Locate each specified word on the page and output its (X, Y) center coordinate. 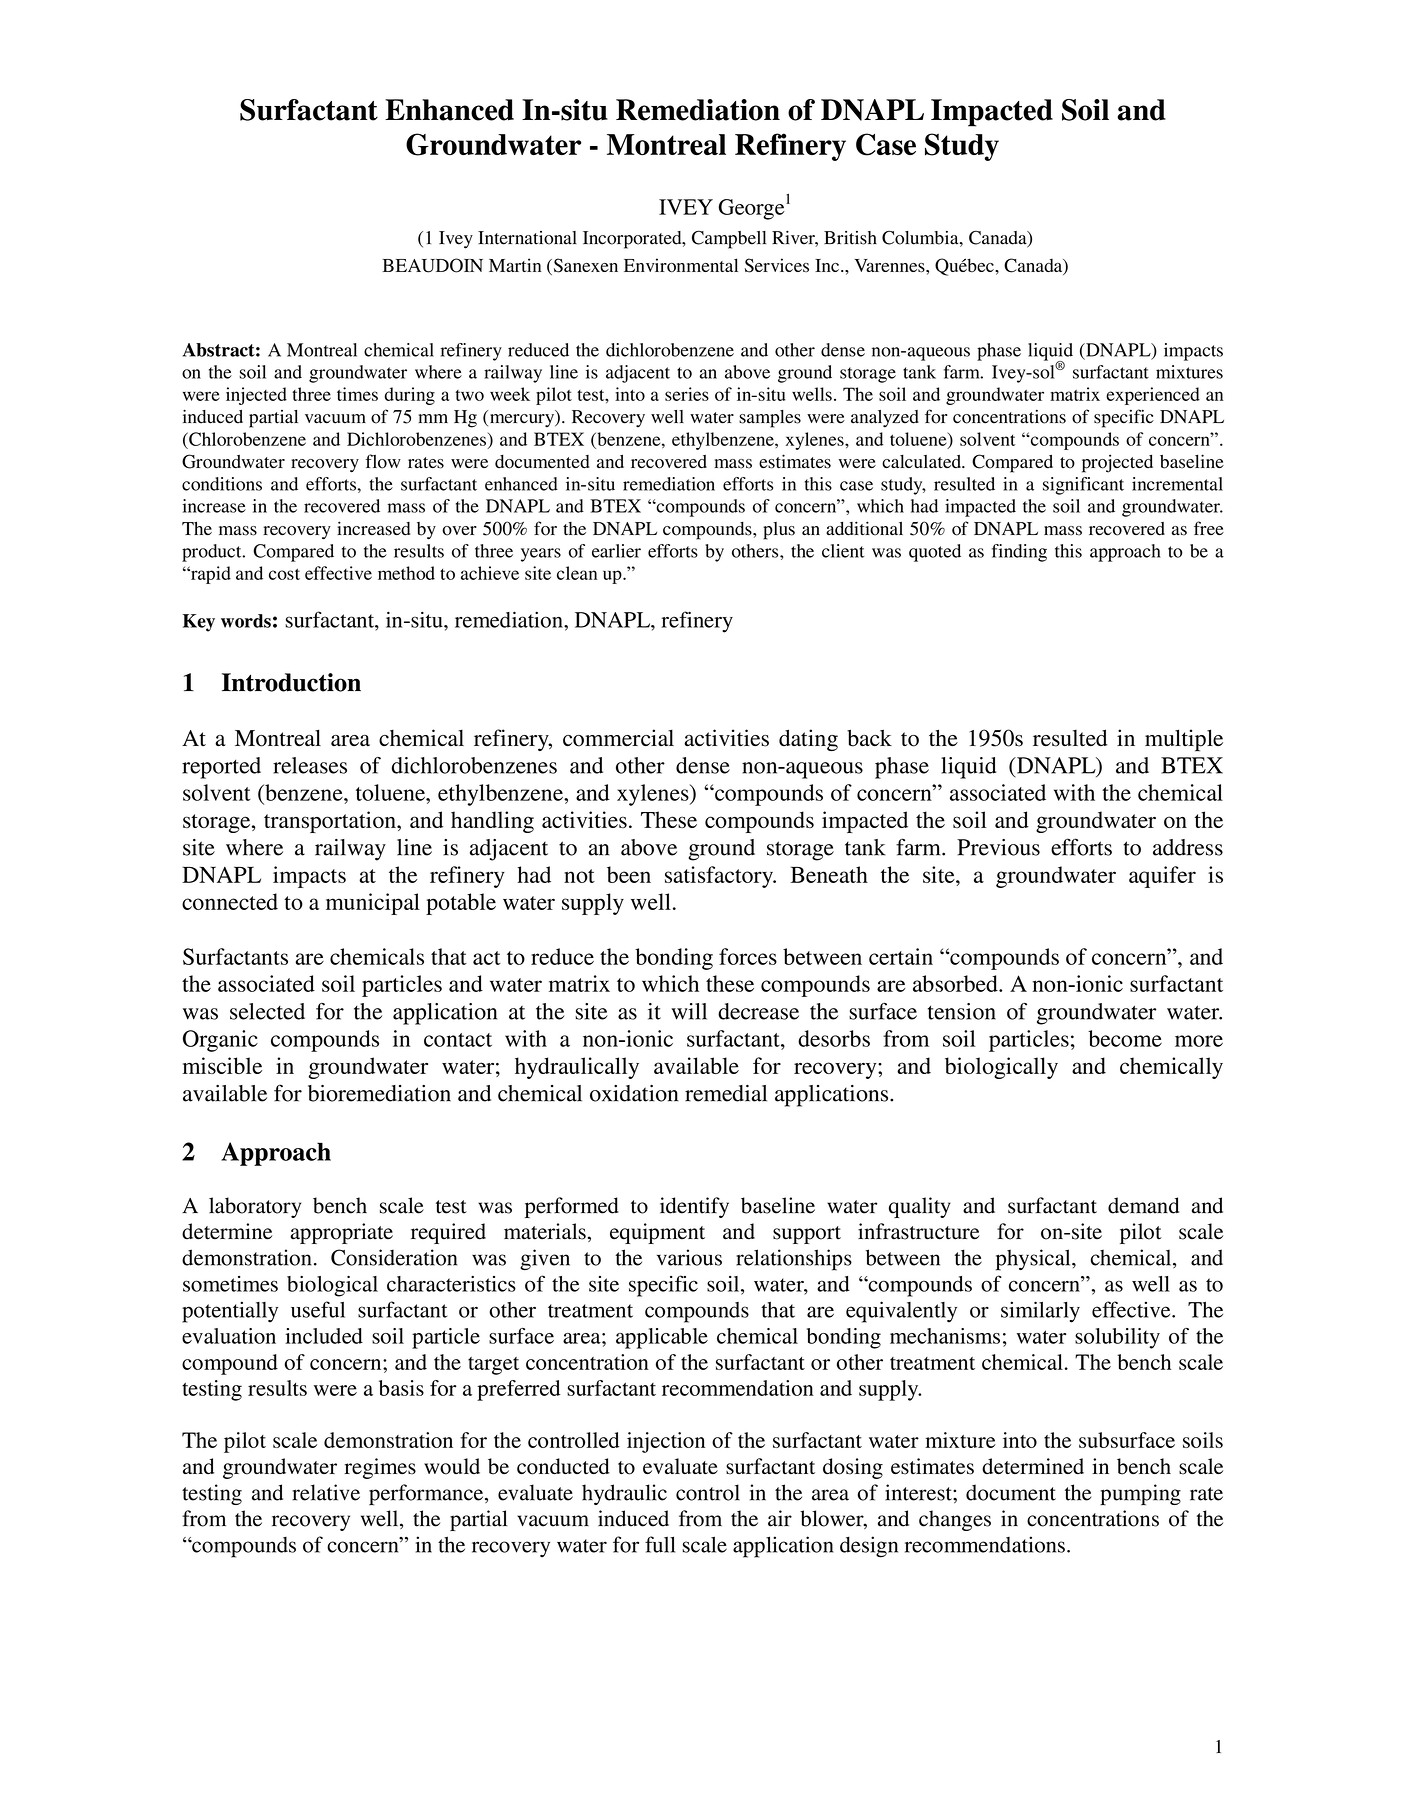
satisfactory (720, 877)
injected (256, 396)
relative (326, 1492)
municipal (373, 904)
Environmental (681, 265)
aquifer (1162, 877)
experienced (1153, 396)
